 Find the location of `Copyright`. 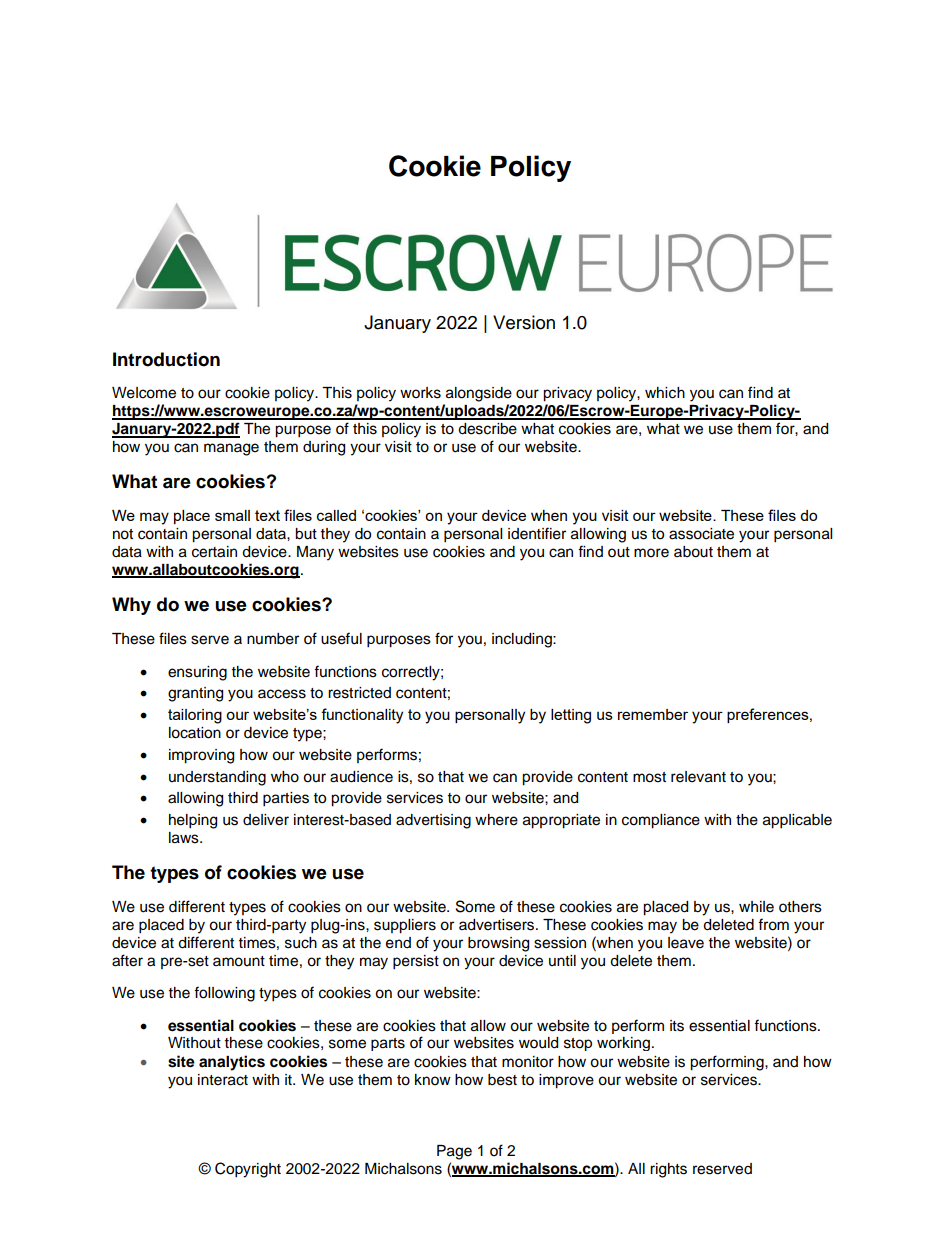

Copyright is located at coordinates (248, 1170).
